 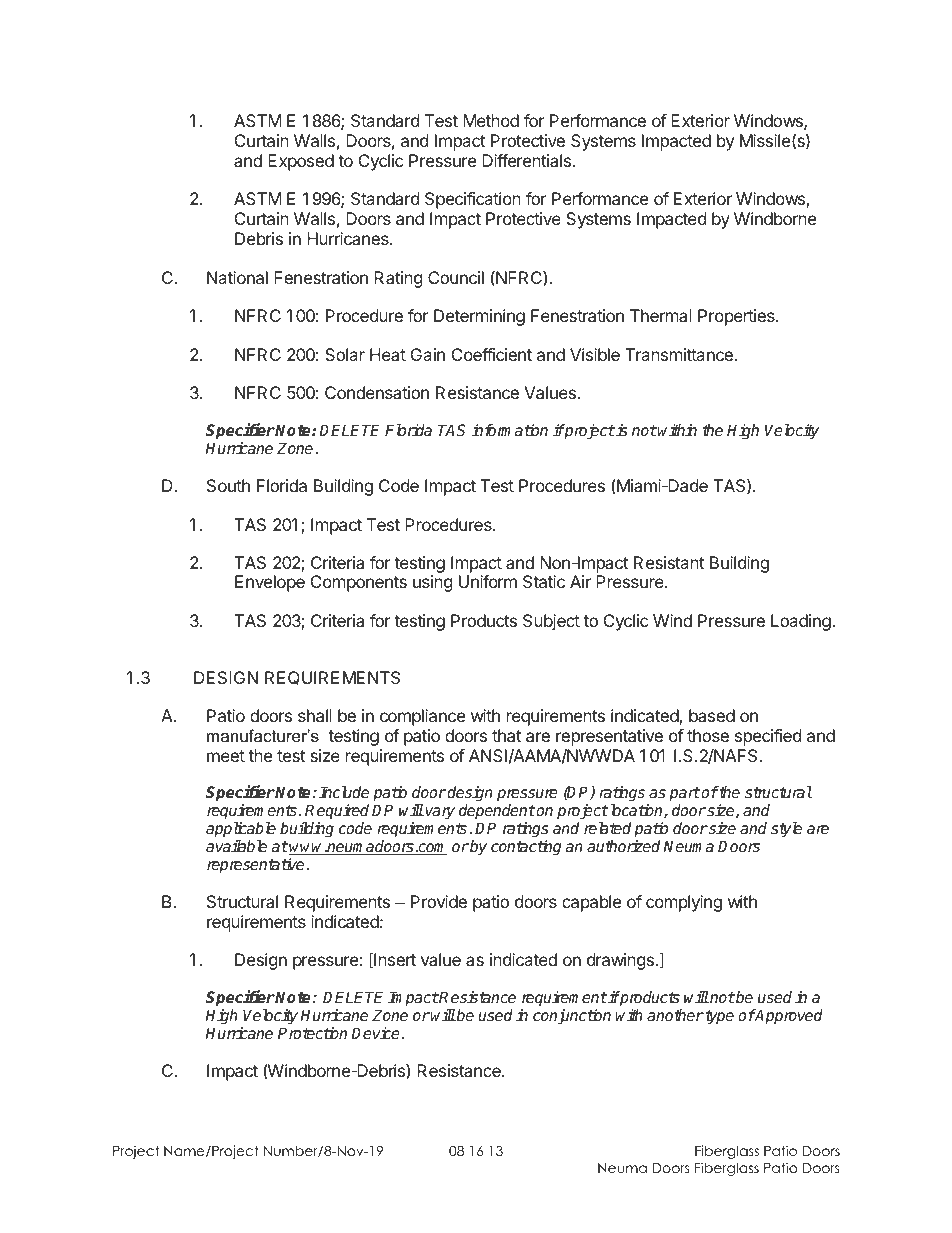 What do you see at coordinates (526, 160) in the image?
I see `Differentials` at bounding box center [526, 160].
